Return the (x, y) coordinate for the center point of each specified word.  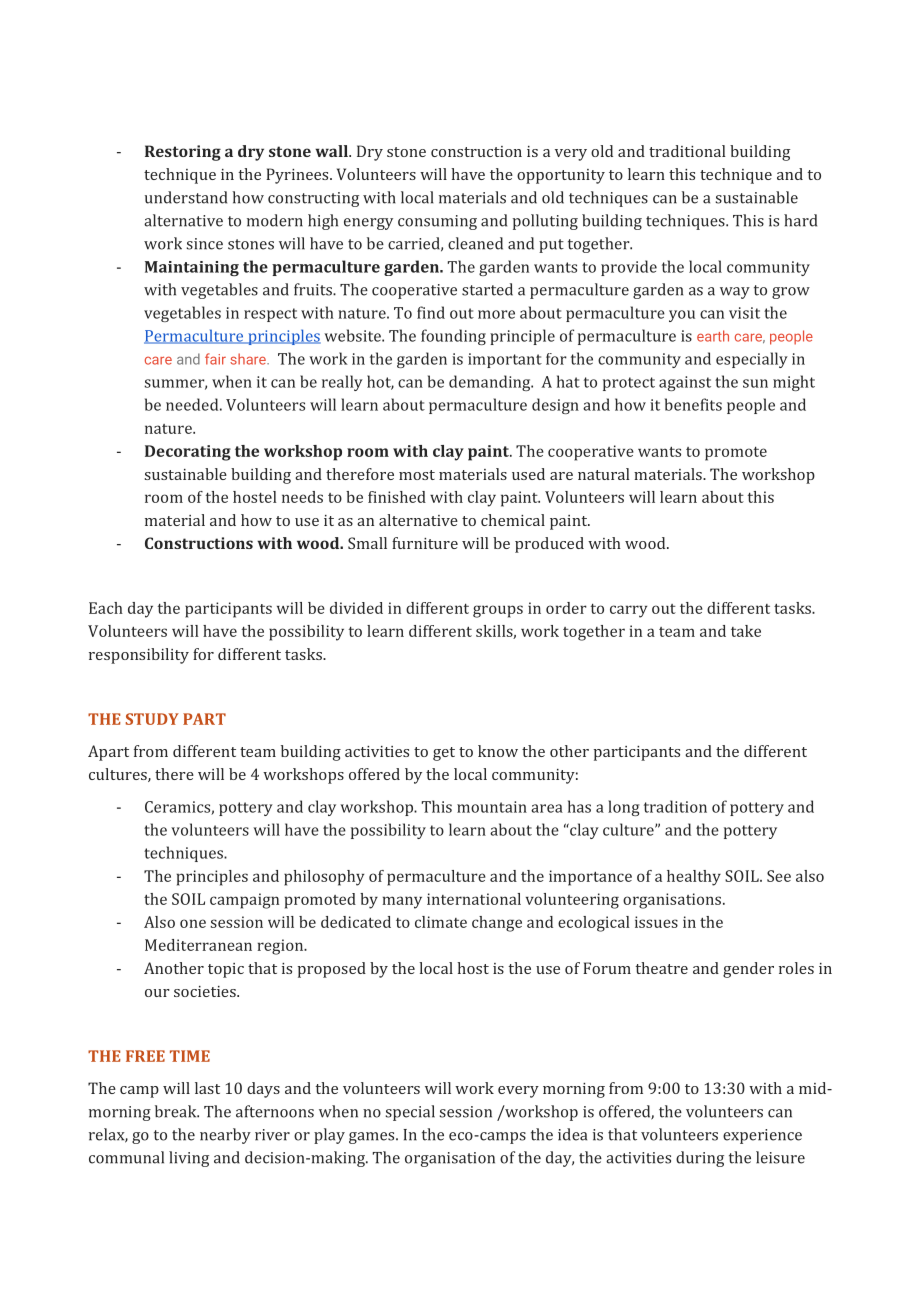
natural (604, 474)
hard (800, 220)
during (700, 1159)
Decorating (188, 453)
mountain (492, 807)
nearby (225, 1136)
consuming (437, 222)
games (373, 1138)
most (417, 475)
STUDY (152, 719)
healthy (694, 878)
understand (186, 197)
